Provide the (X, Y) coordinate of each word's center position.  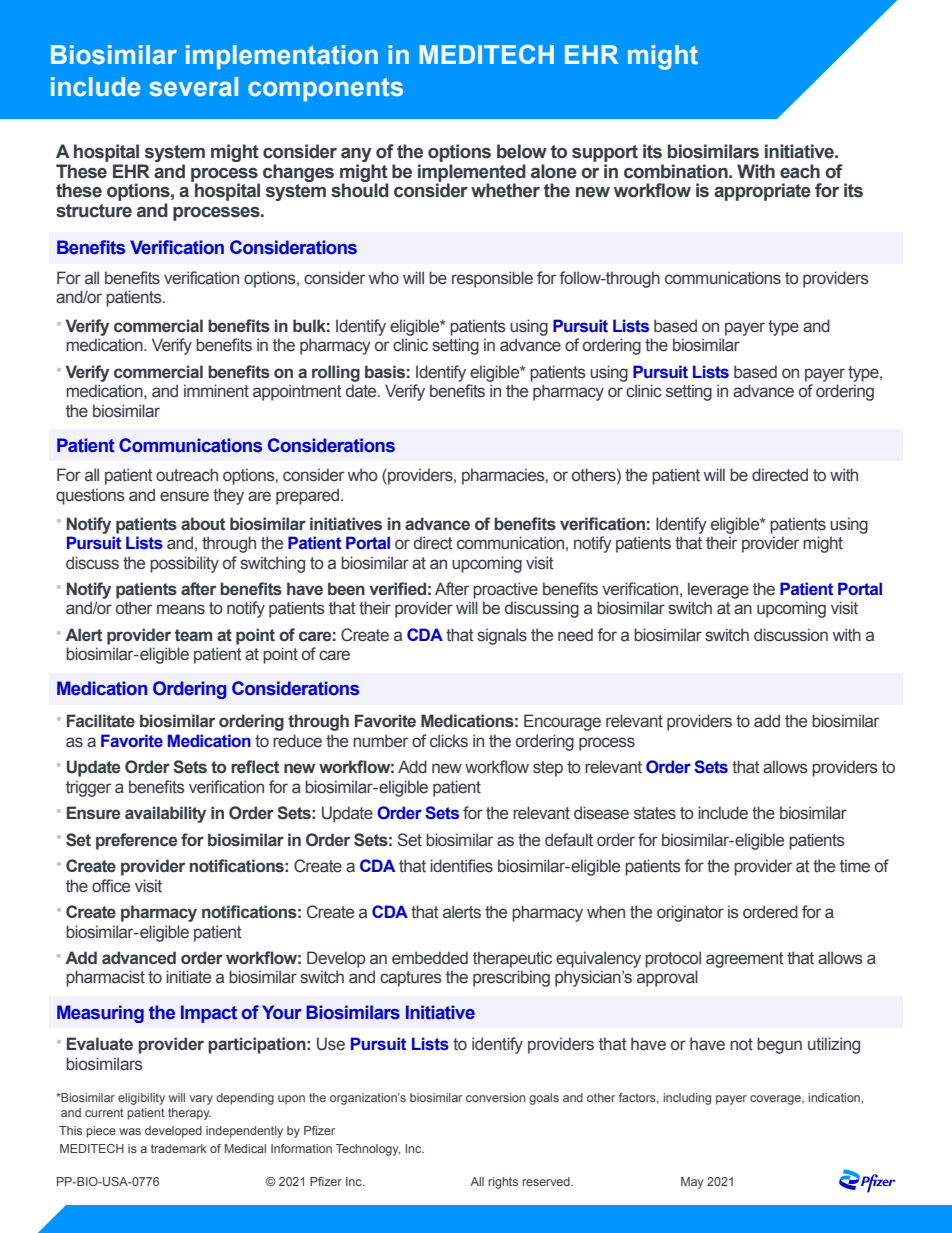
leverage (718, 590)
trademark (179, 1148)
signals (502, 636)
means (181, 609)
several (193, 87)
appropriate (762, 192)
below (522, 151)
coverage (776, 1100)
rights (503, 1183)
